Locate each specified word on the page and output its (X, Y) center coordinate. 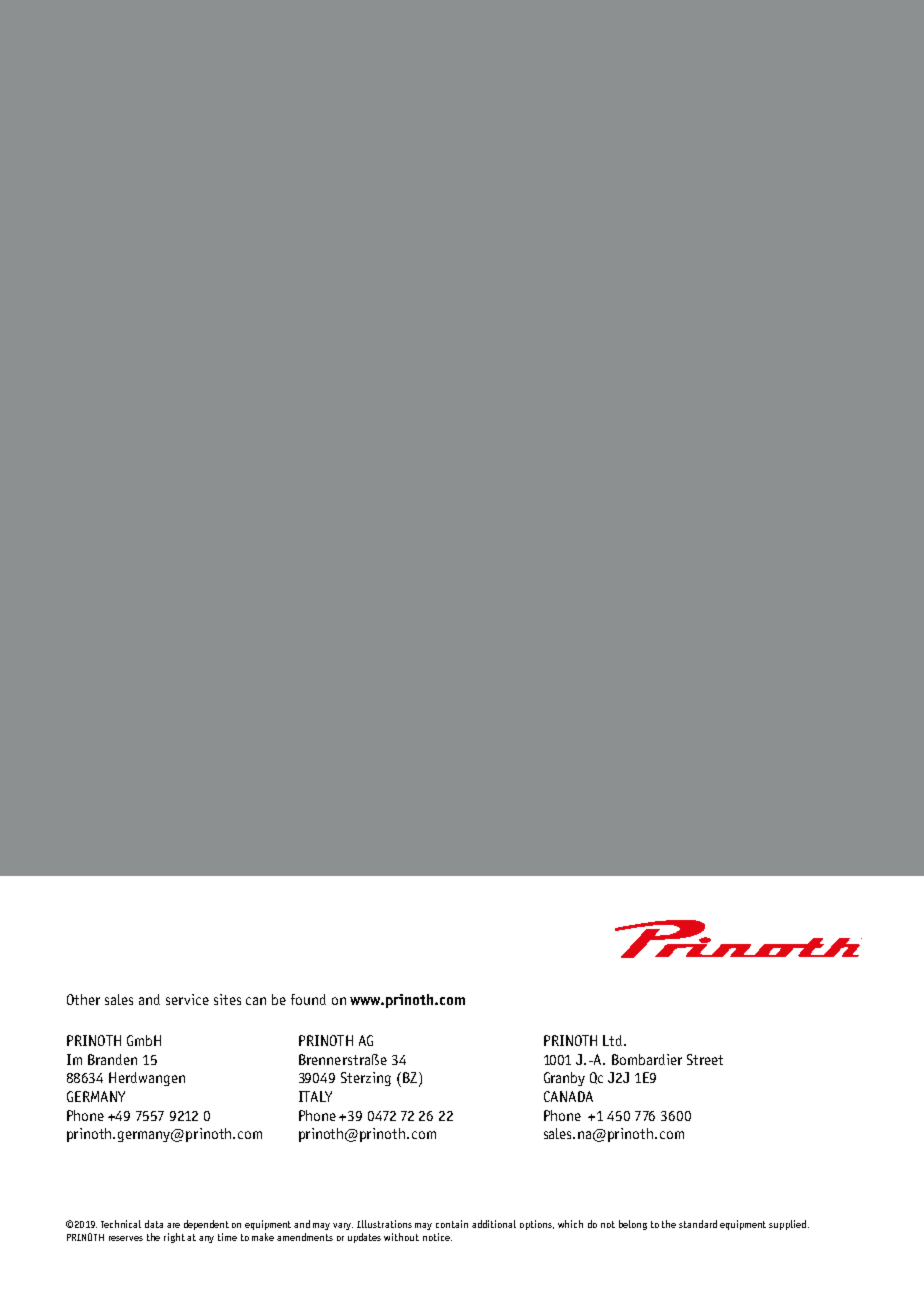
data (154, 1224)
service (187, 999)
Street (705, 1059)
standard (698, 1224)
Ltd (614, 1040)
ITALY (315, 1096)
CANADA (568, 1096)
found (308, 999)
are (173, 1225)
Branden (112, 1059)
